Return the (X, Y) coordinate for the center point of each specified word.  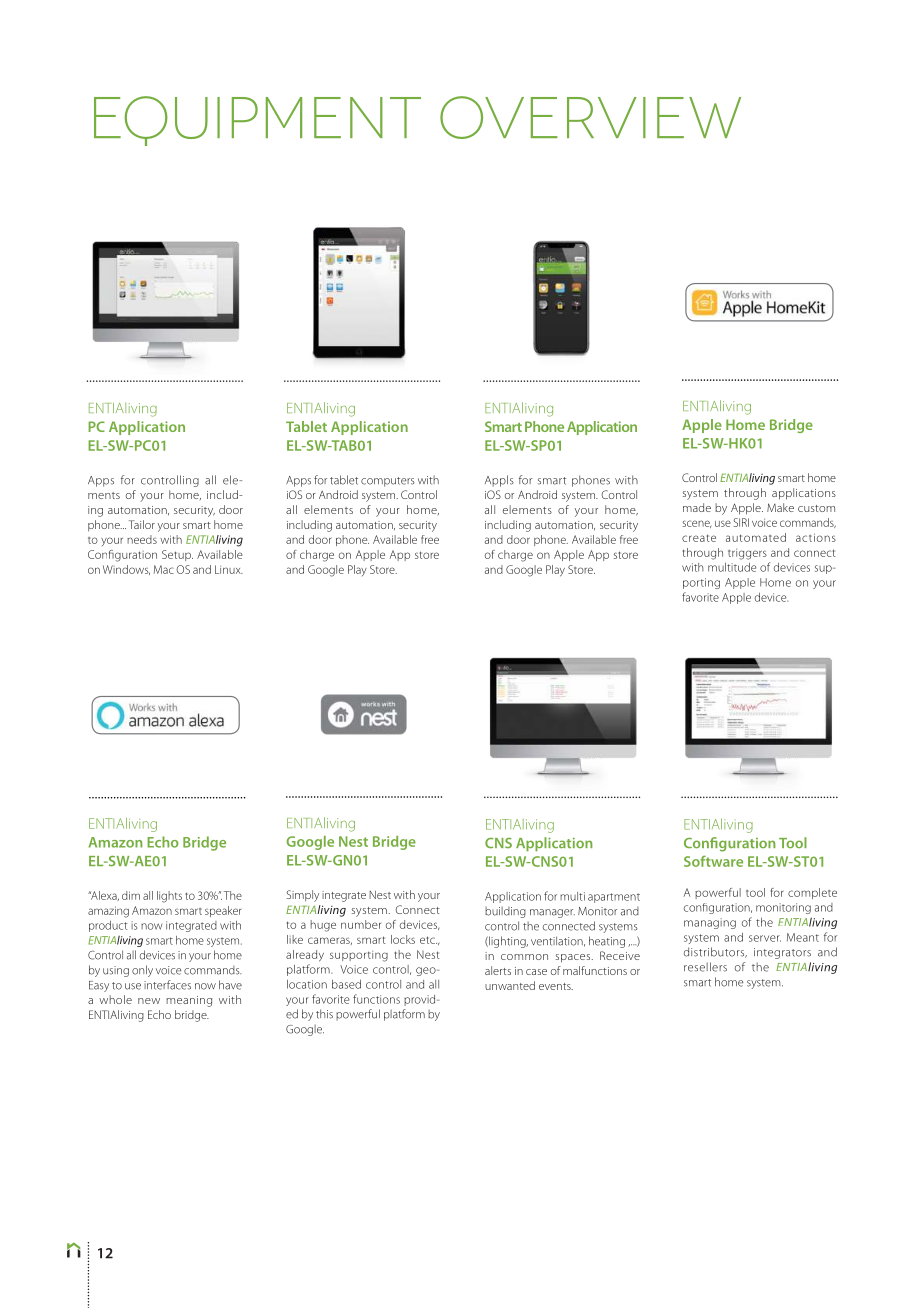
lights (169, 897)
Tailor (142, 524)
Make (780, 507)
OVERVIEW (590, 117)
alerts (498, 970)
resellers (705, 967)
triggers (747, 554)
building (505, 912)
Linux (229, 569)
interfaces (167, 985)
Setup (177, 555)
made (697, 507)
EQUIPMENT (257, 121)
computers (388, 482)
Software (713, 861)
